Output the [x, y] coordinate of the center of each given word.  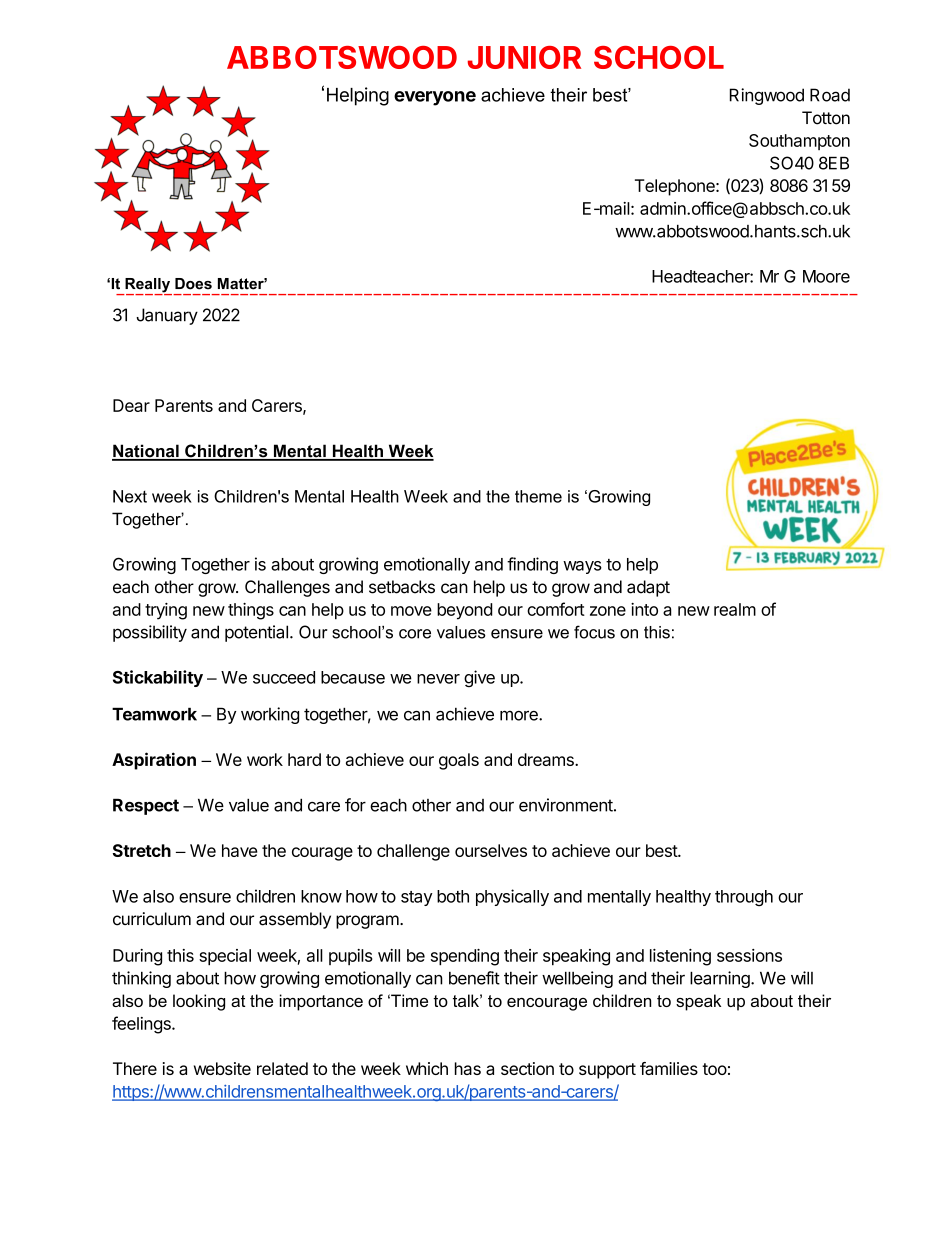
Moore [826, 276]
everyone [435, 98]
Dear [131, 405]
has [468, 1068]
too [714, 1069]
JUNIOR [524, 57]
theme [538, 496]
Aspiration [154, 761]
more [520, 715]
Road [830, 95]
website [222, 1068]
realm [735, 609]
